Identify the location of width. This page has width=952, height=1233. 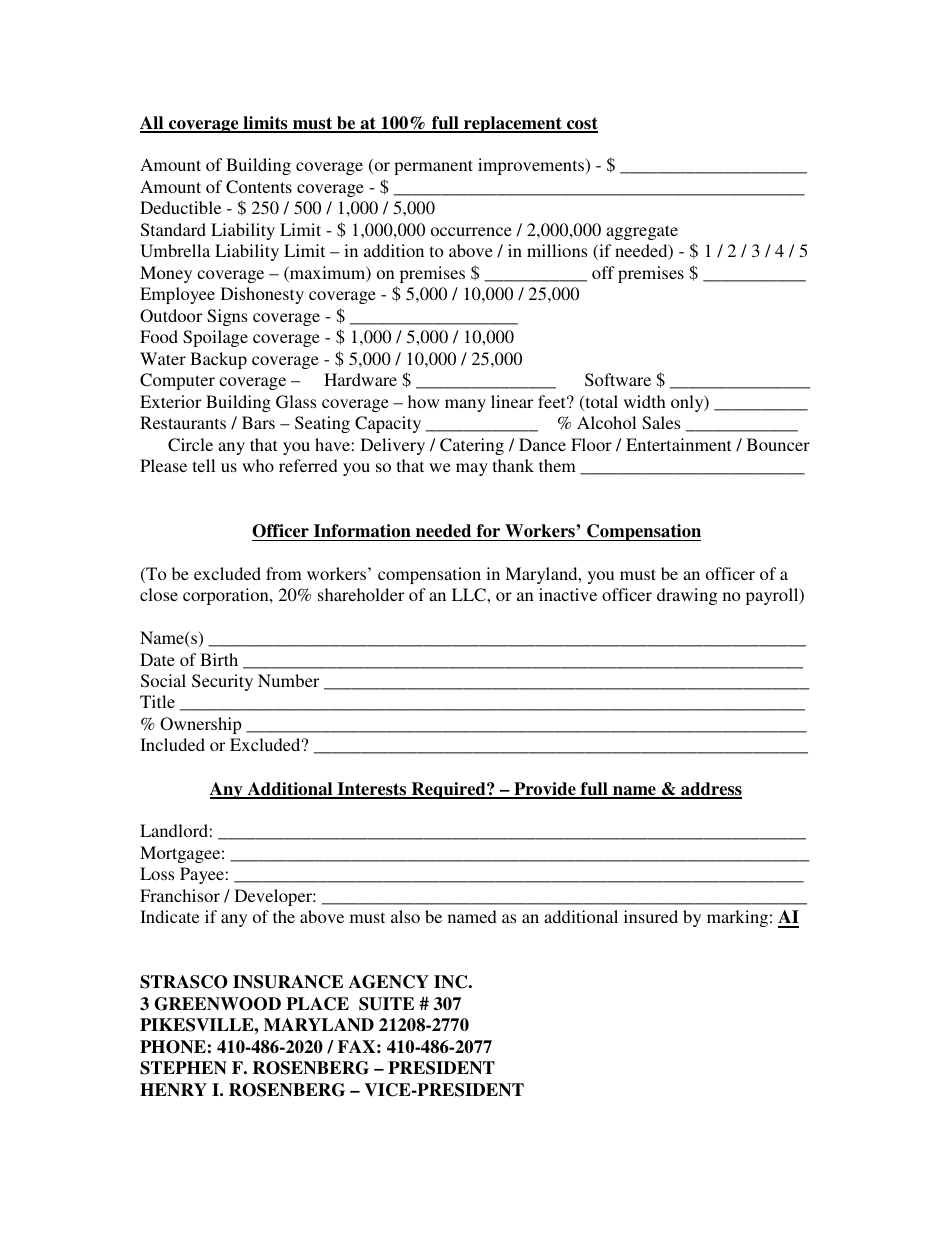
(645, 401).
